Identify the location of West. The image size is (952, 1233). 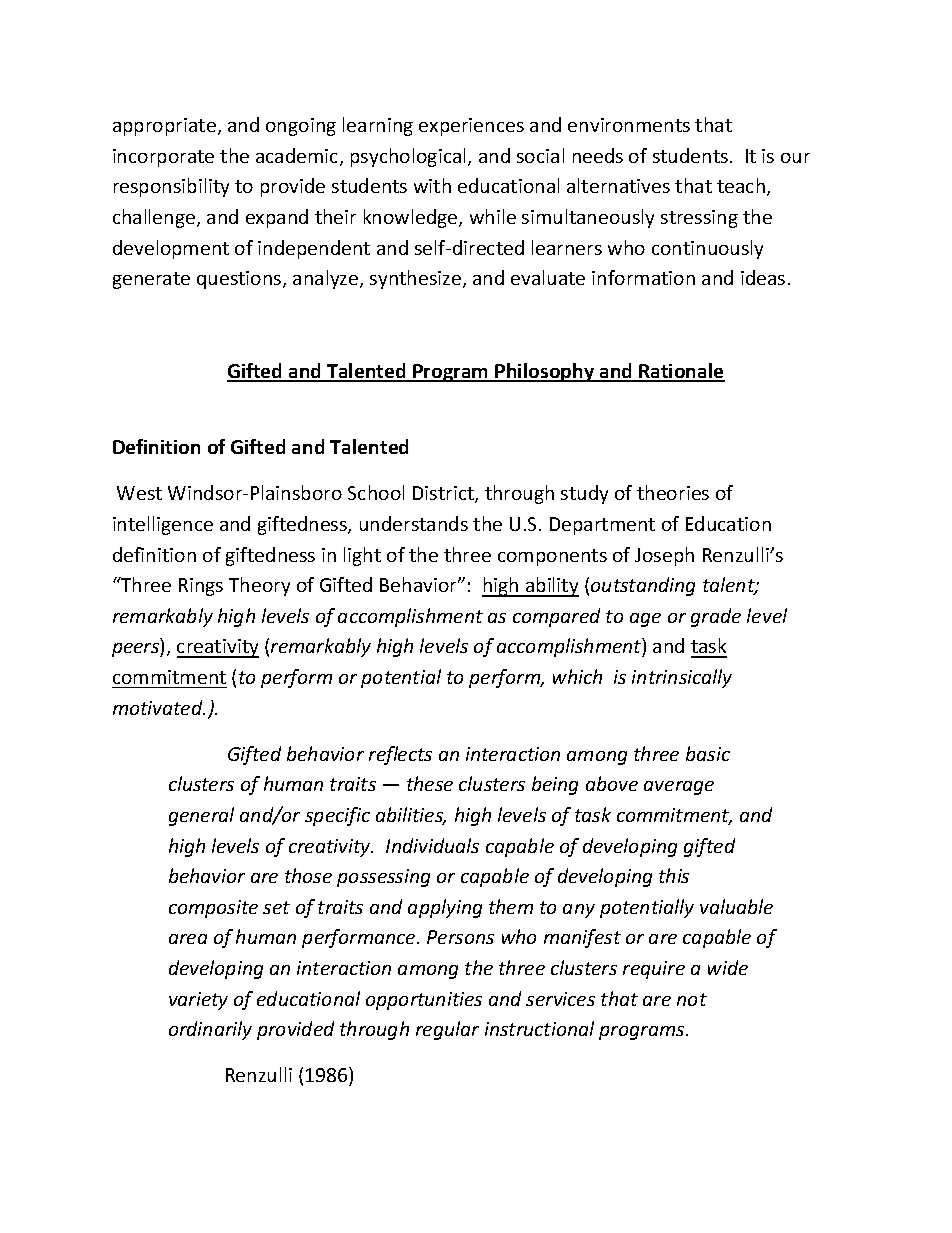
(139, 493).
